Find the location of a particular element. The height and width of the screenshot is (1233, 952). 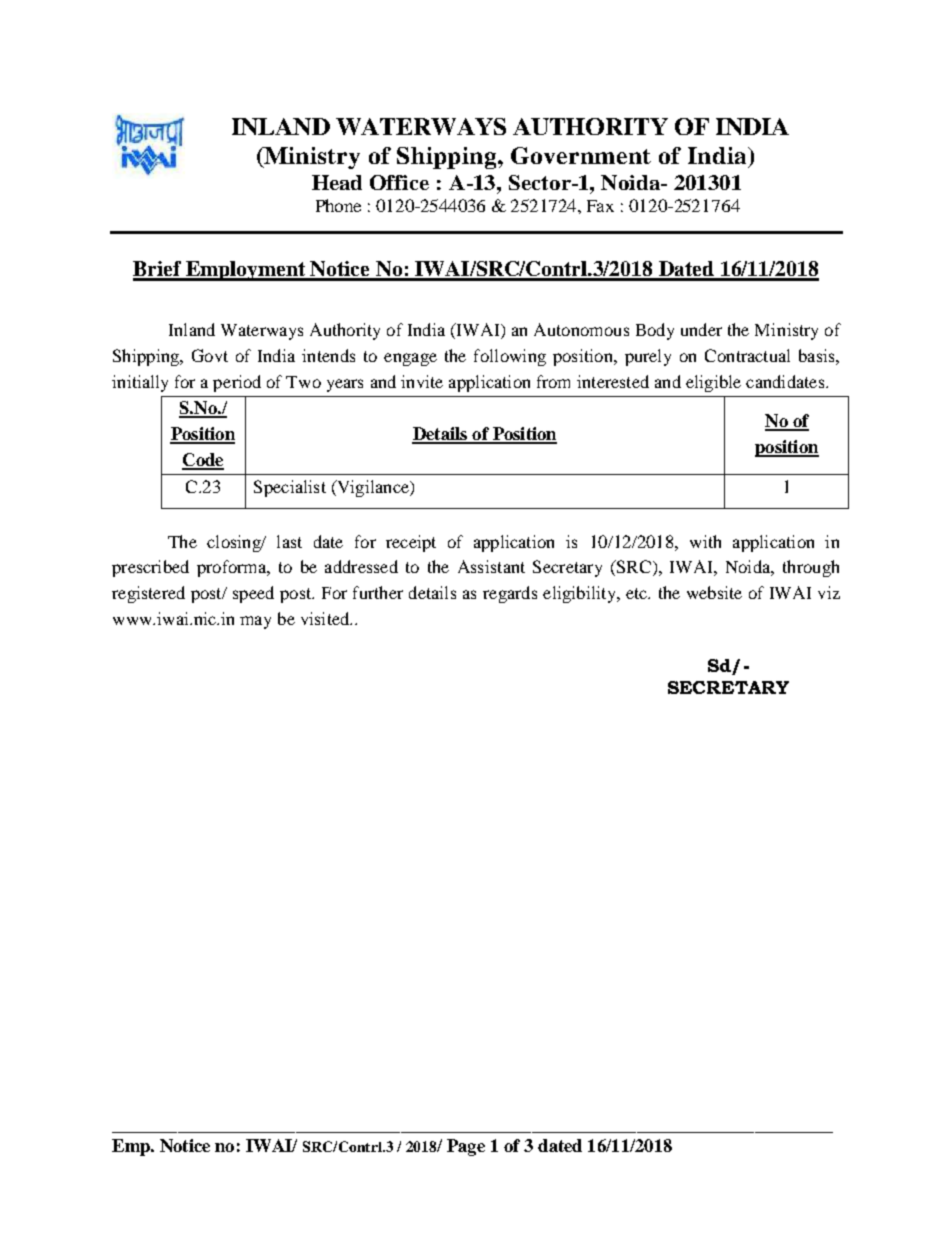

Office is located at coordinates (399, 182).
